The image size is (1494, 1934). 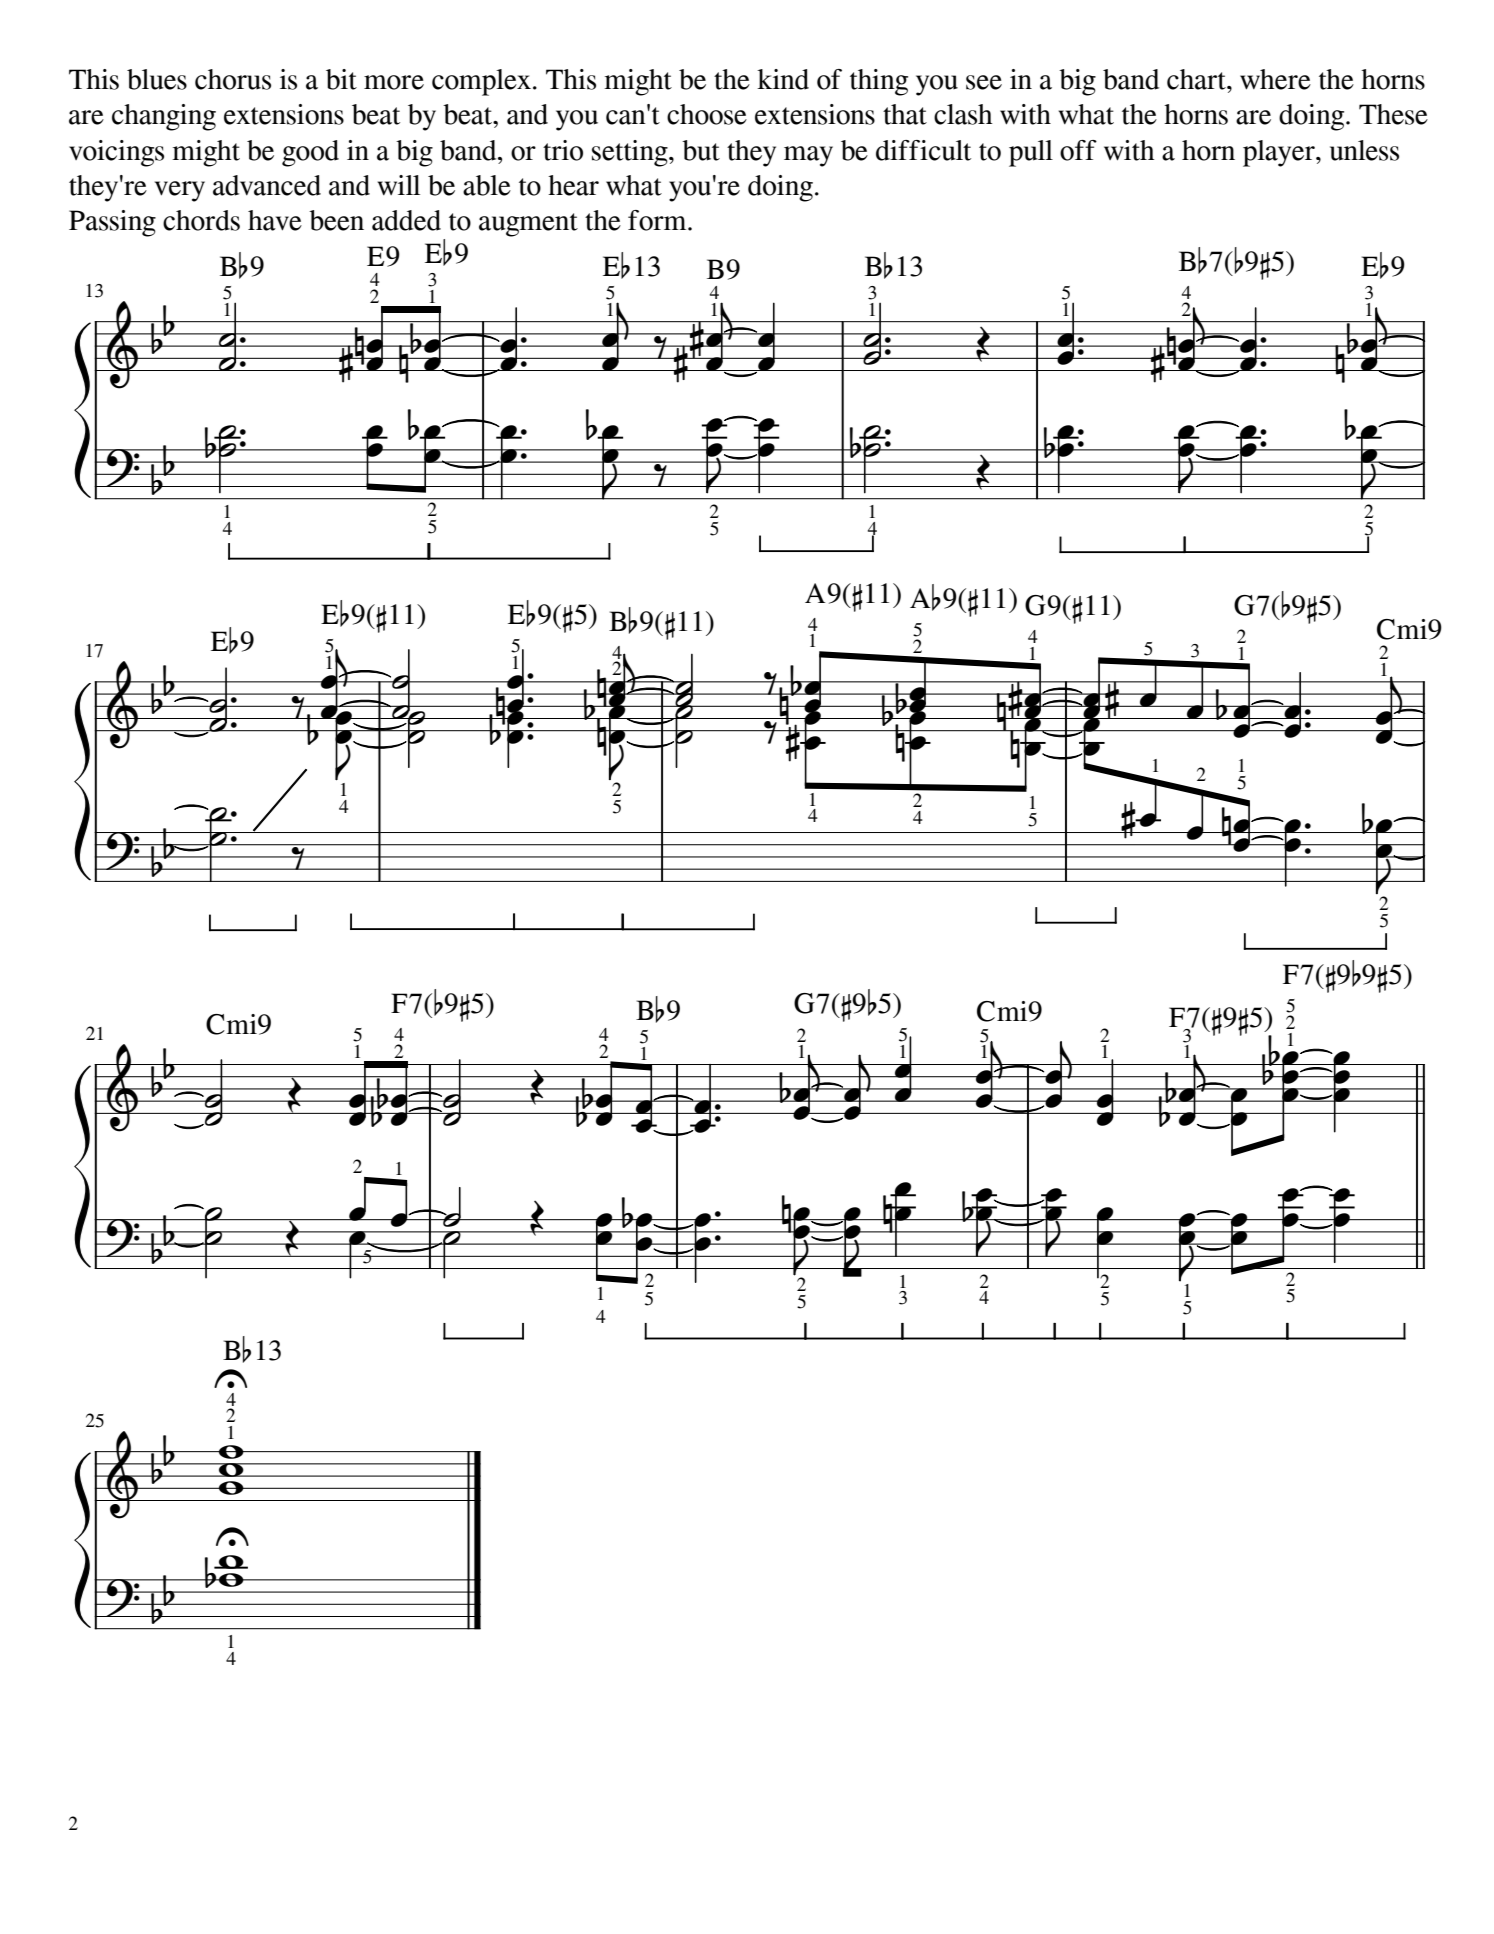 What do you see at coordinates (1031, 153) in the screenshot?
I see `pull` at bounding box center [1031, 153].
